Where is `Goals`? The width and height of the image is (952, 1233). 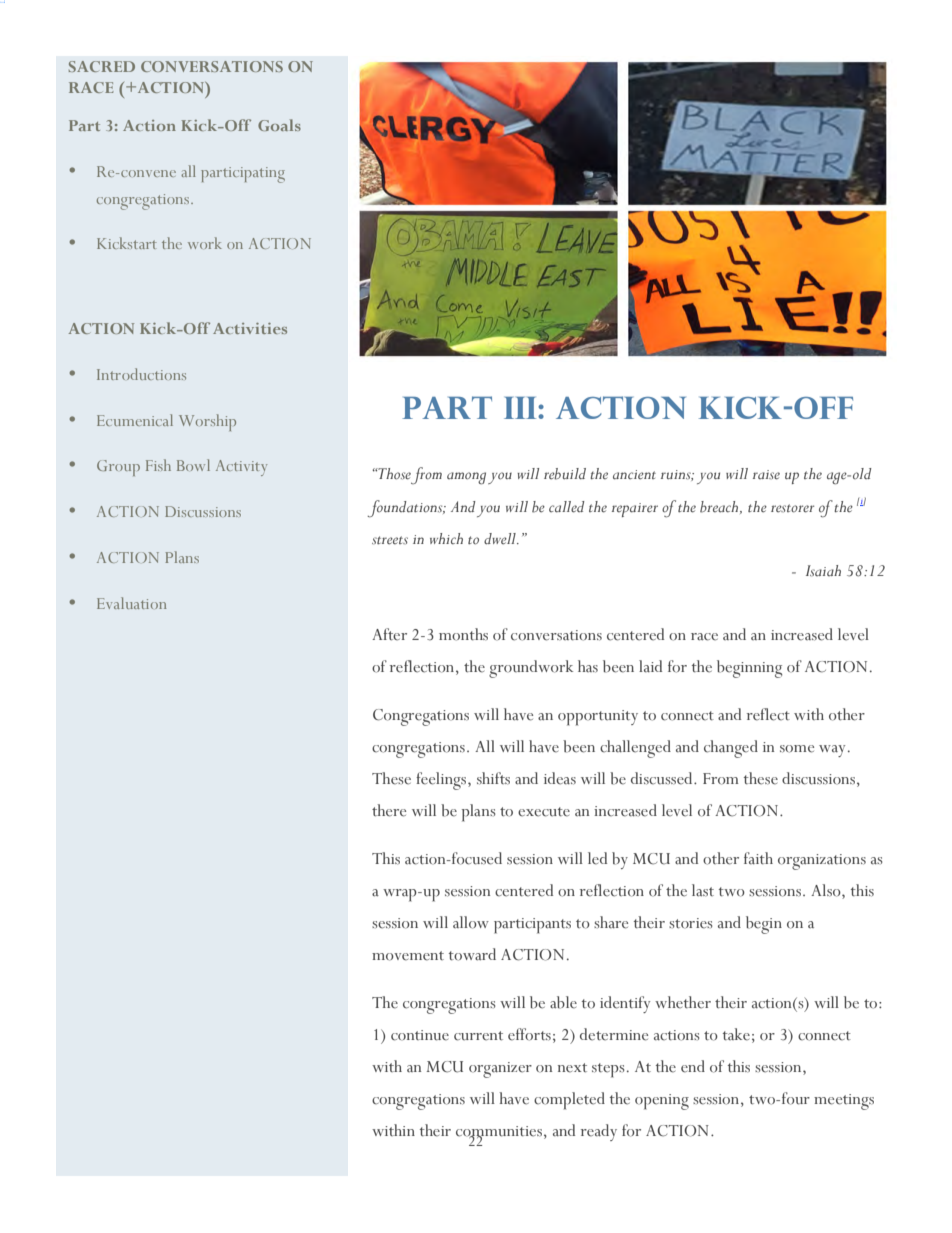
Goals is located at coordinates (279, 125).
